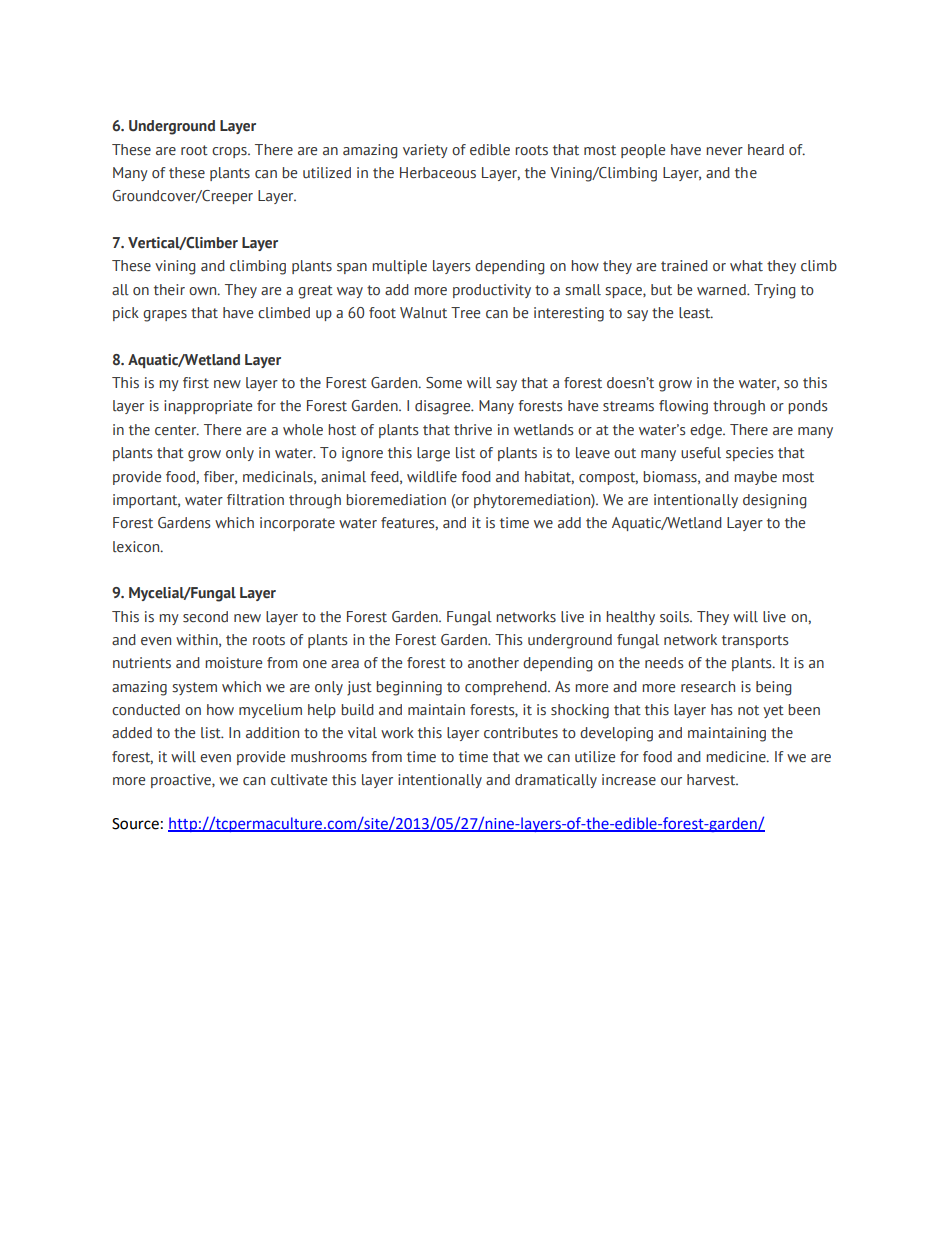 The image size is (952, 1233). I want to click on Herbaceous, so click(438, 173).
